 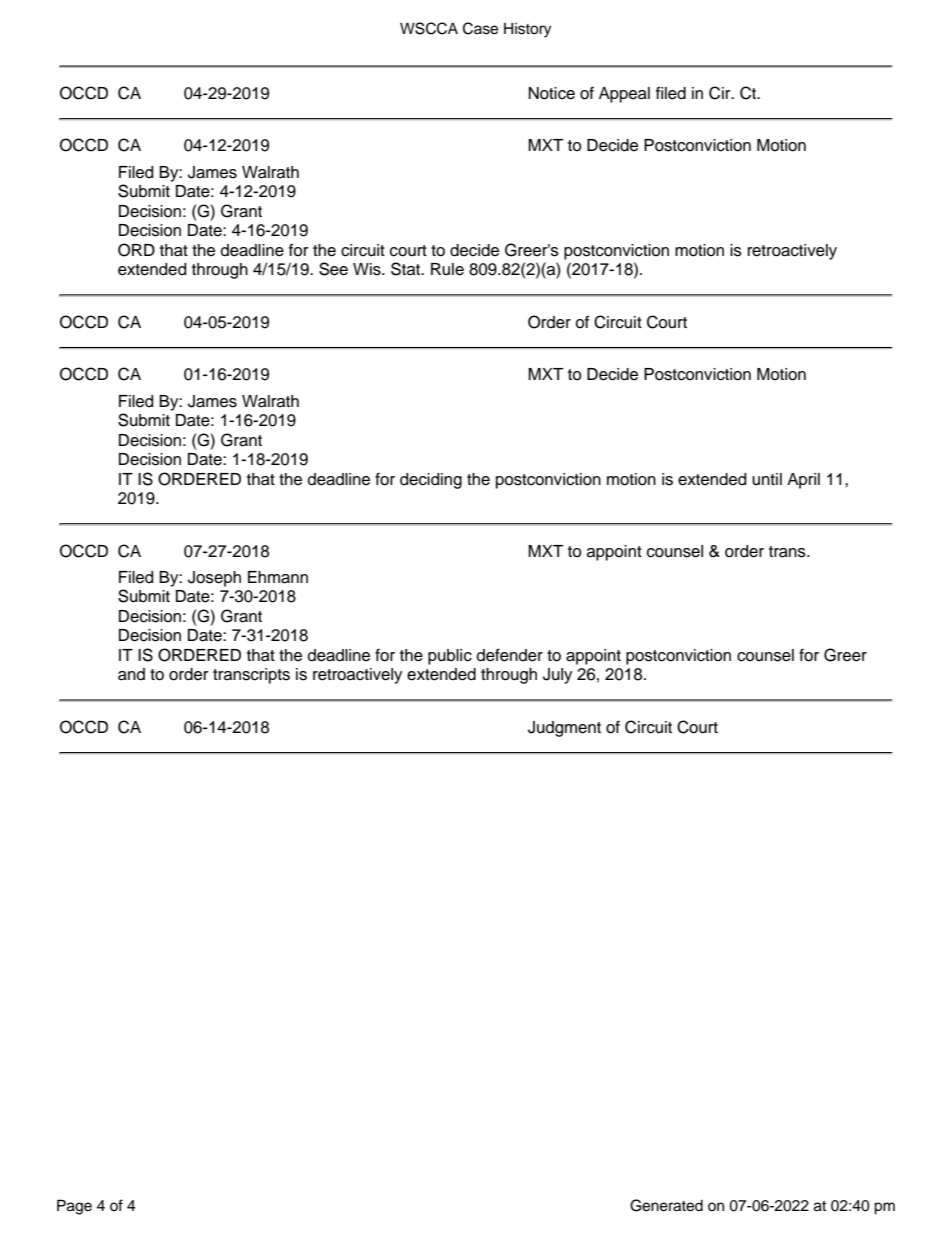 I want to click on and, so click(x=131, y=674).
